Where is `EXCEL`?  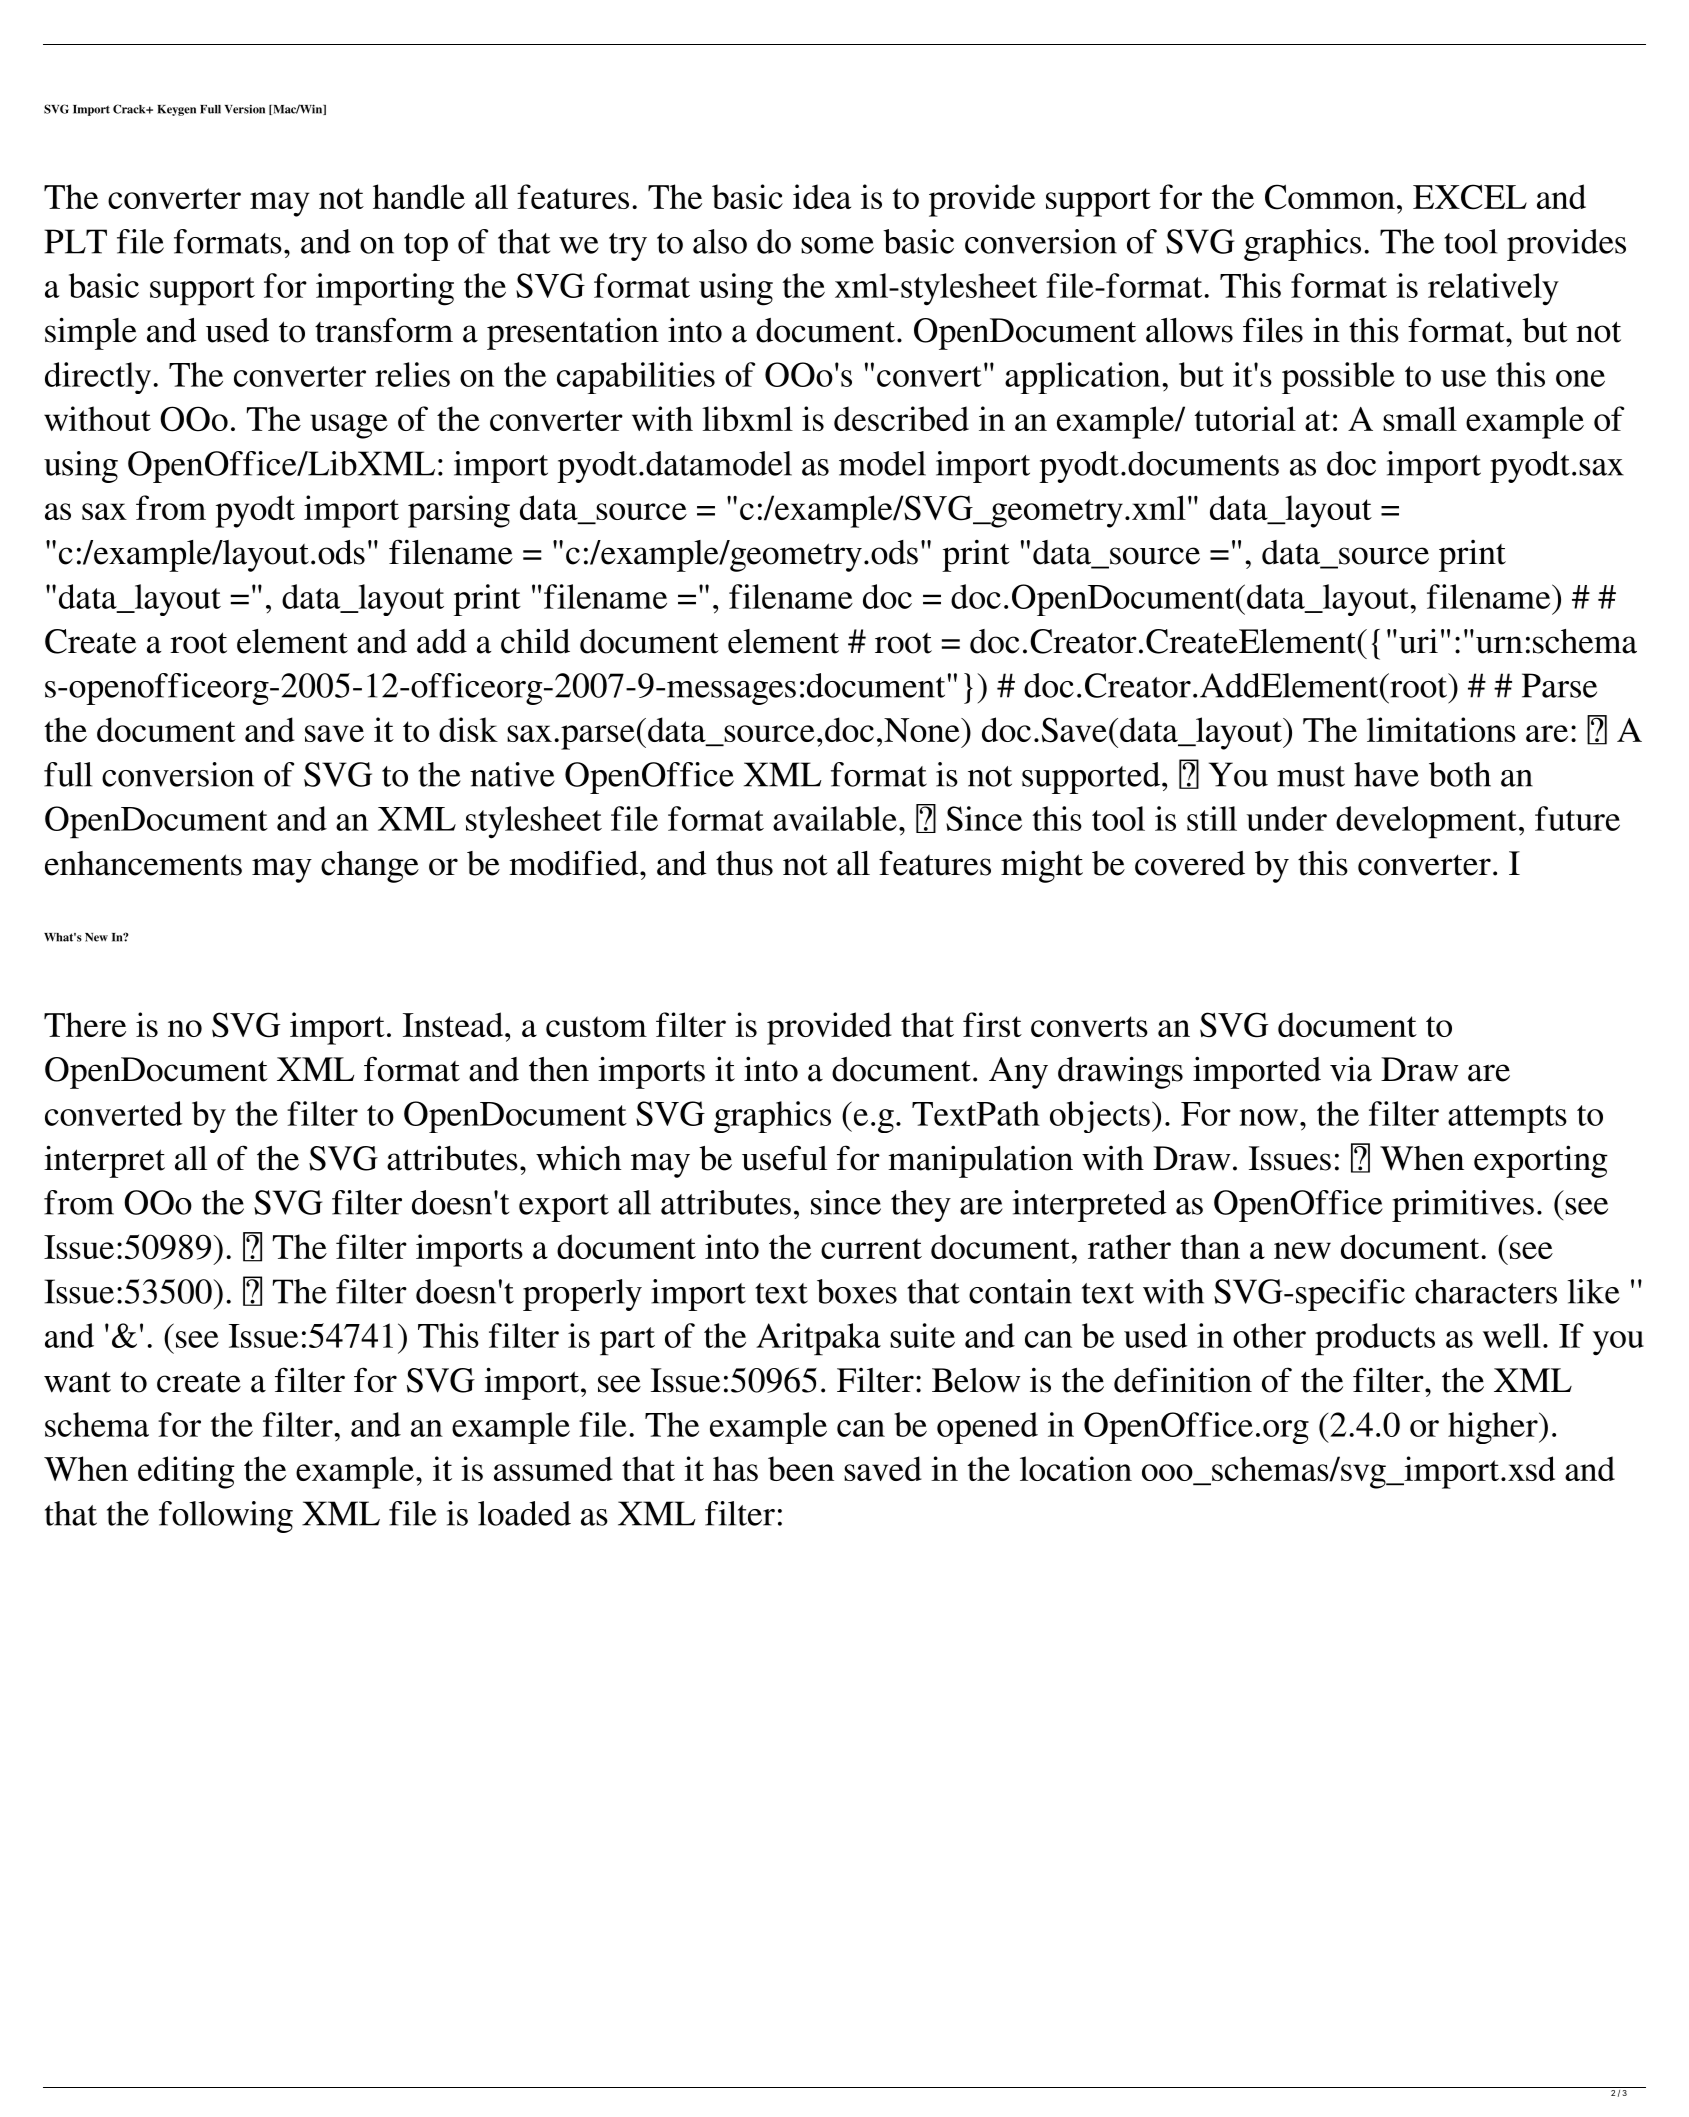
EXCEL is located at coordinates (1470, 197).
